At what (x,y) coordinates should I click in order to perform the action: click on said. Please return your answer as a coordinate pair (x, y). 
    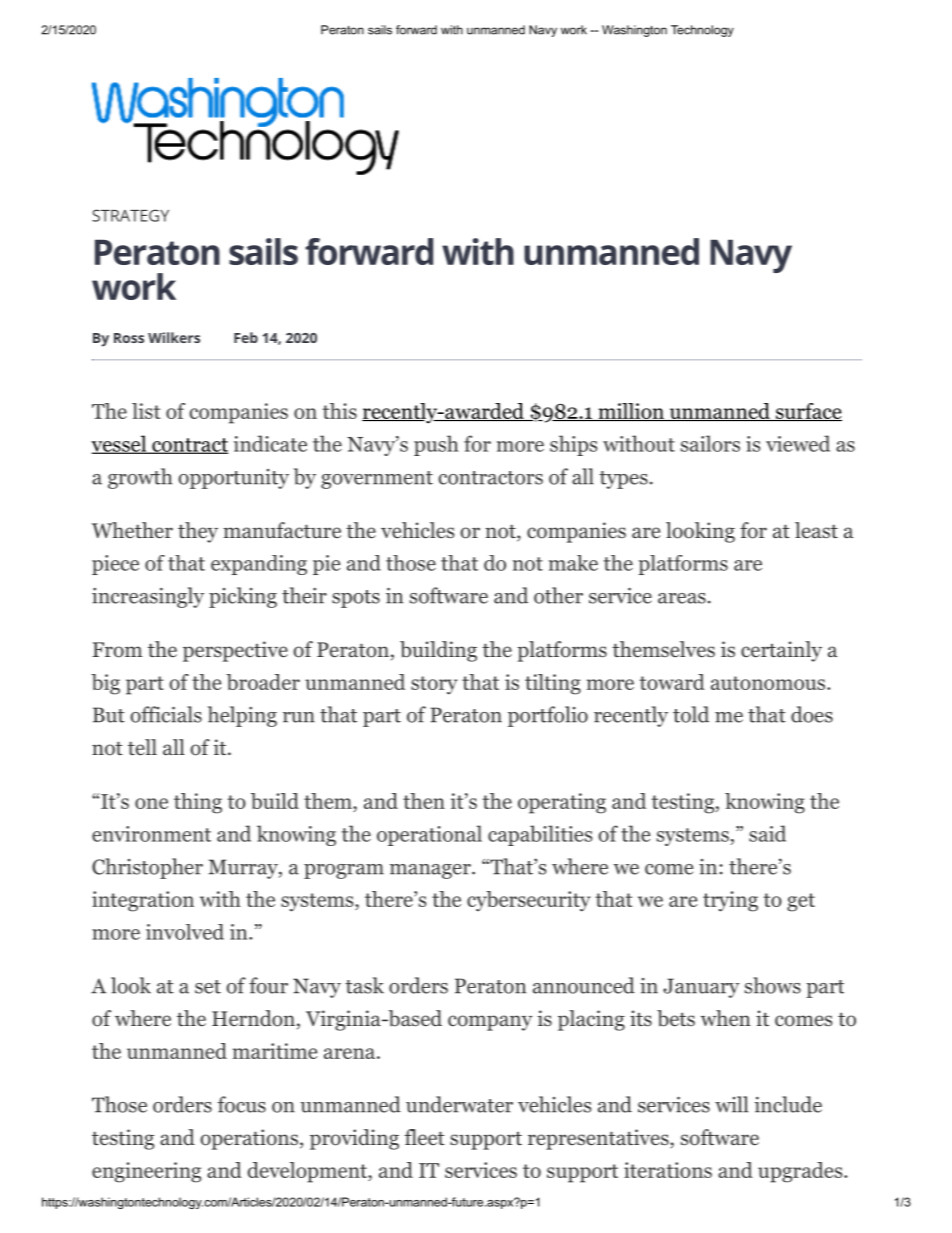
    Looking at the image, I should click on (767, 833).
